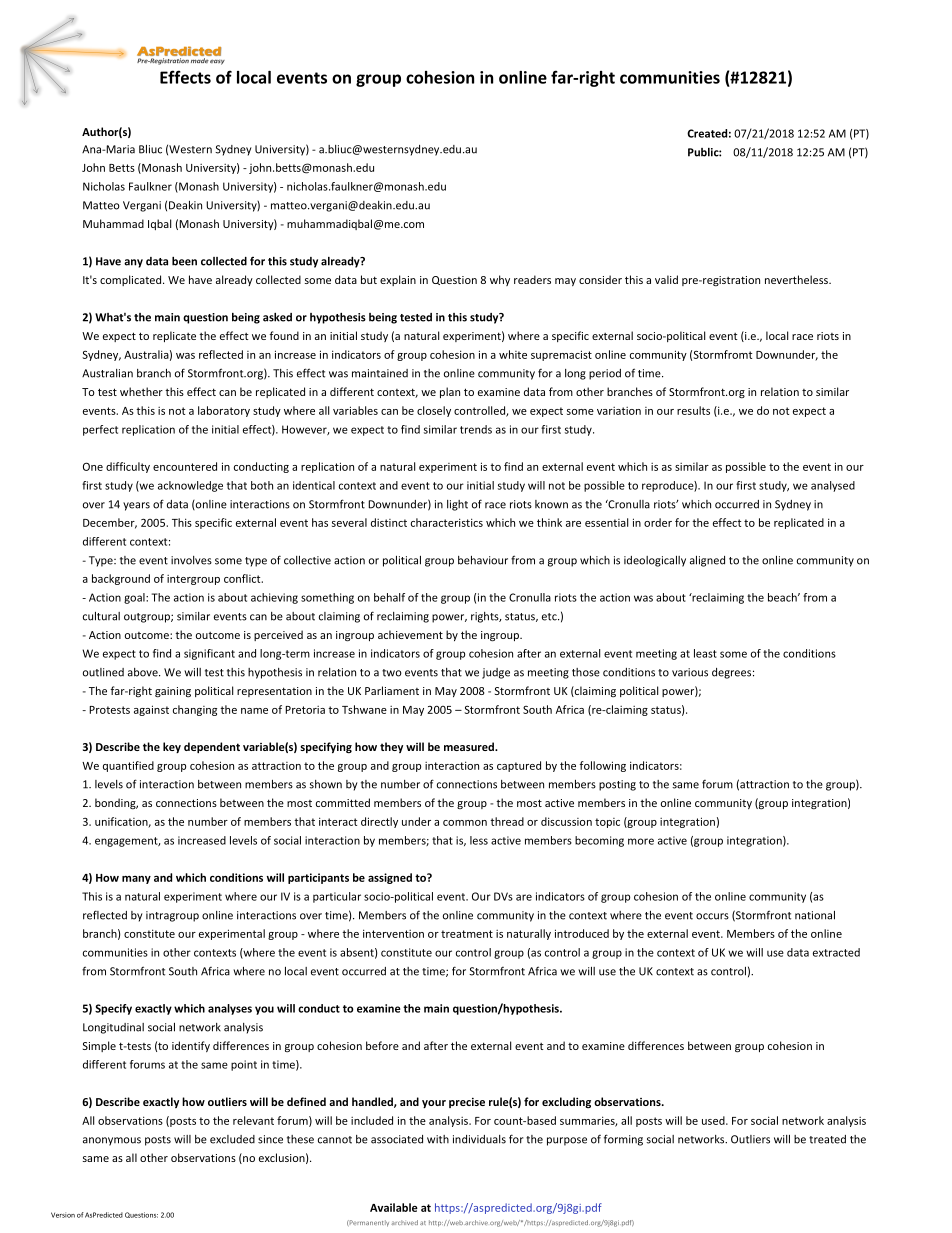 The width and height of the screenshot is (952, 1233). I want to click on occurs, so click(712, 916).
